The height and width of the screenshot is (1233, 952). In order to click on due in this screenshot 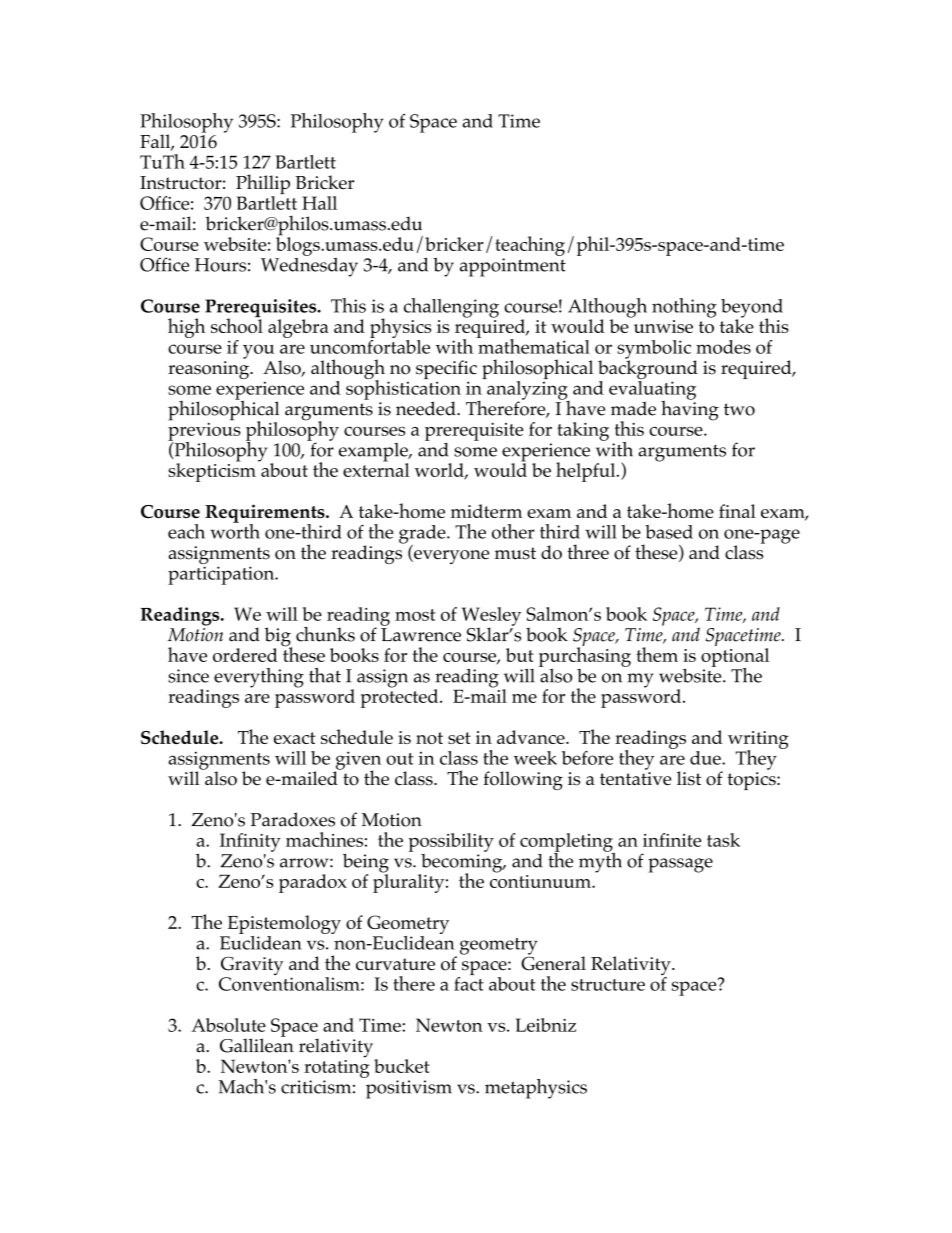, I will do `click(706, 758)`.
